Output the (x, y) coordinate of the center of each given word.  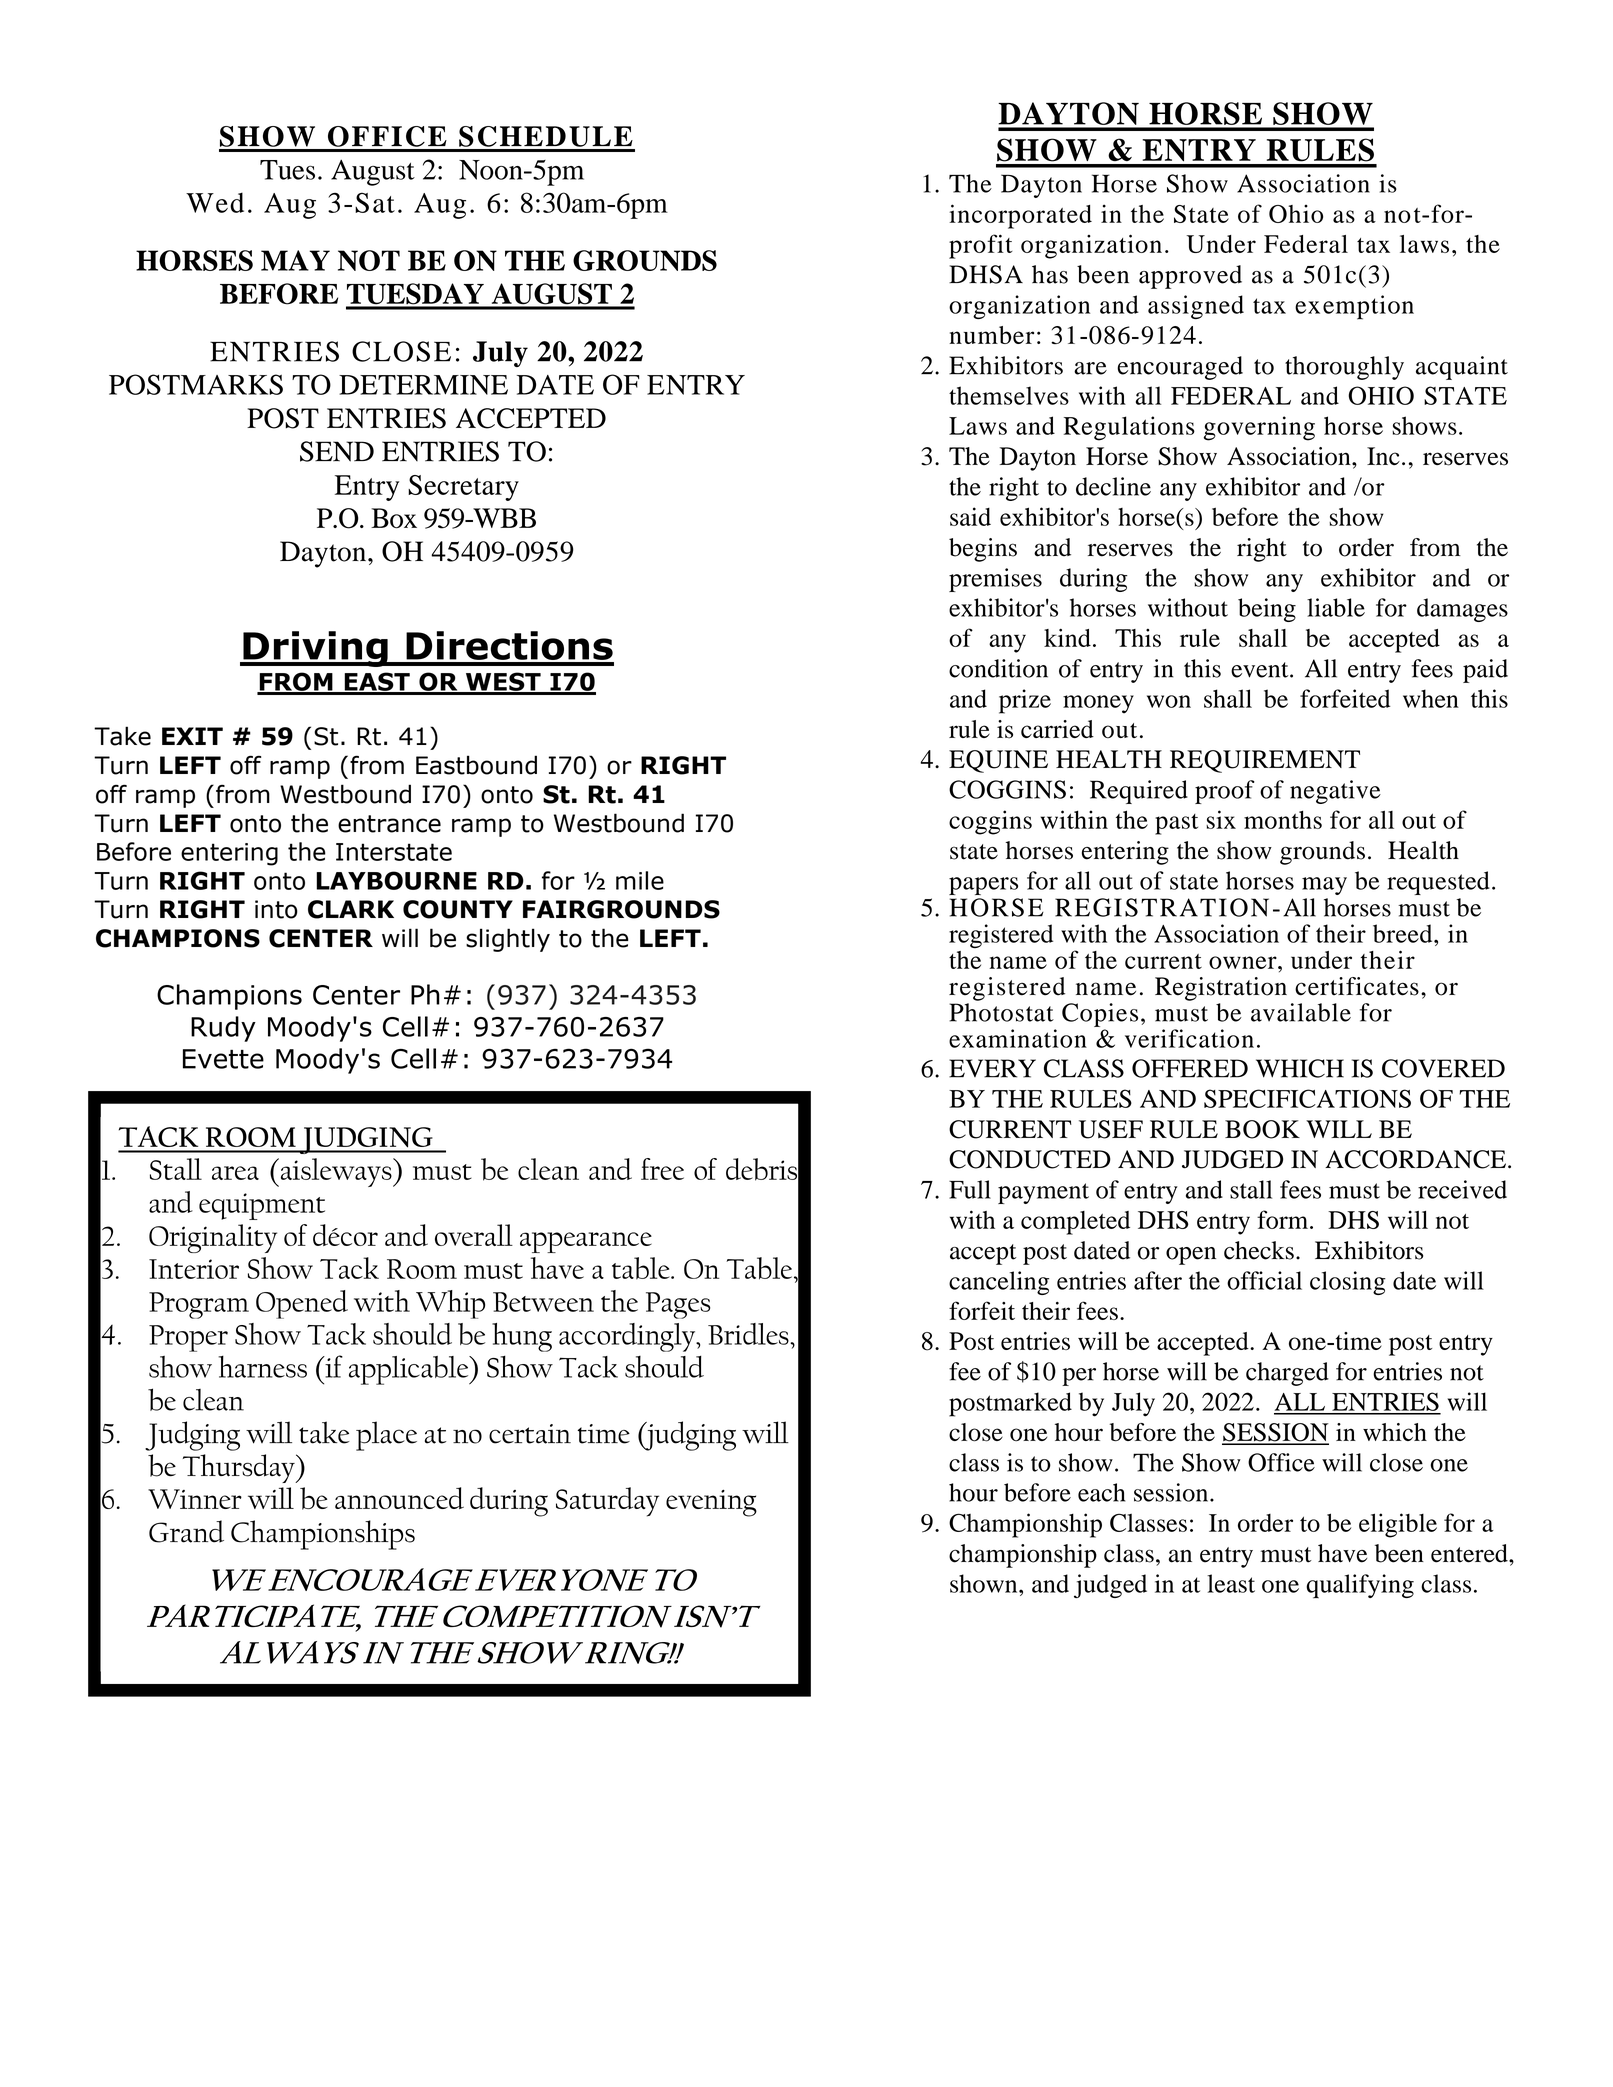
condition (998, 668)
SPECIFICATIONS (1307, 1098)
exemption (1354, 307)
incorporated (1020, 216)
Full (970, 1189)
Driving (315, 649)
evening (711, 1503)
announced (399, 1498)
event (1261, 670)
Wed (215, 202)
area (235, 1173)
